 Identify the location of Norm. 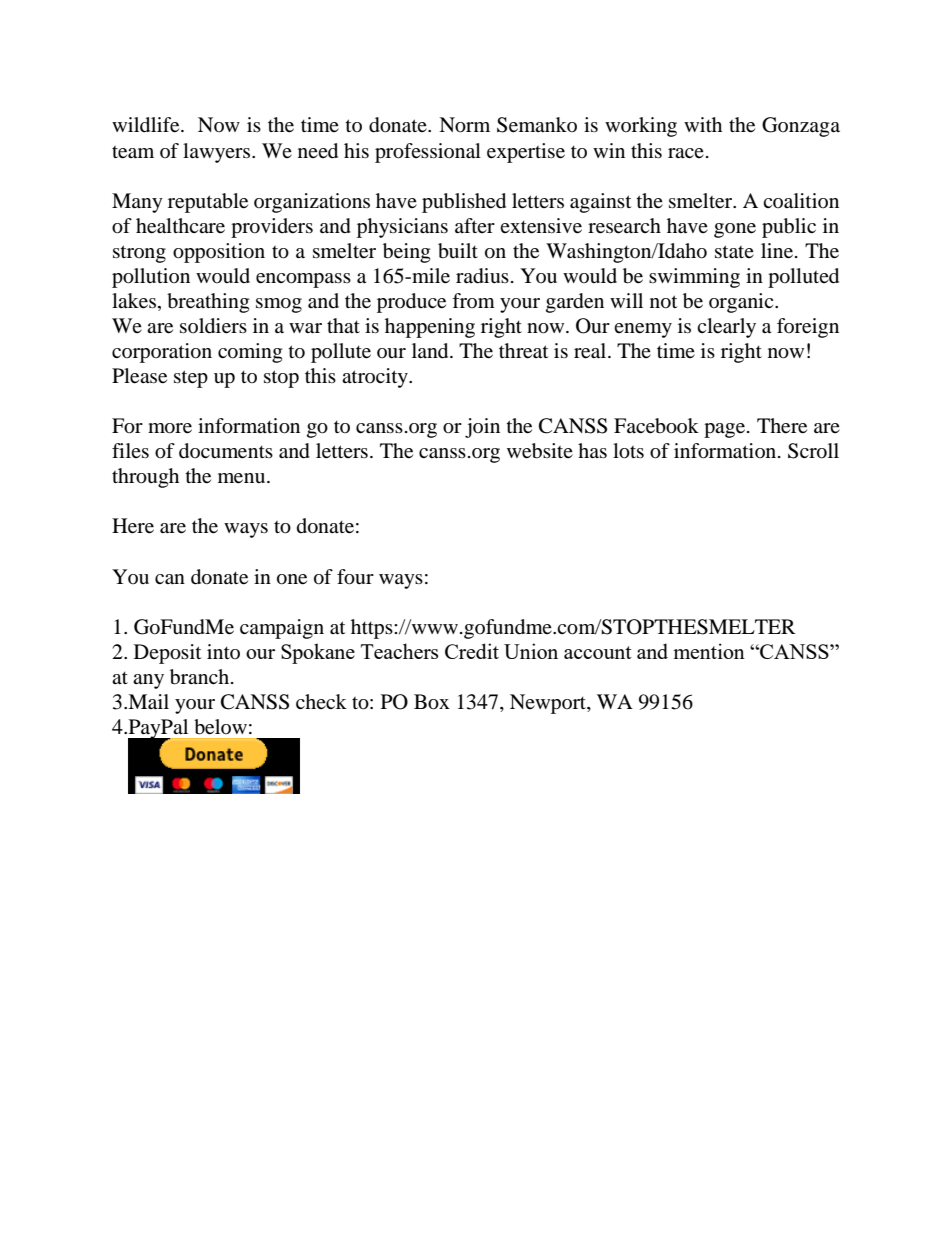
(464, 125).
